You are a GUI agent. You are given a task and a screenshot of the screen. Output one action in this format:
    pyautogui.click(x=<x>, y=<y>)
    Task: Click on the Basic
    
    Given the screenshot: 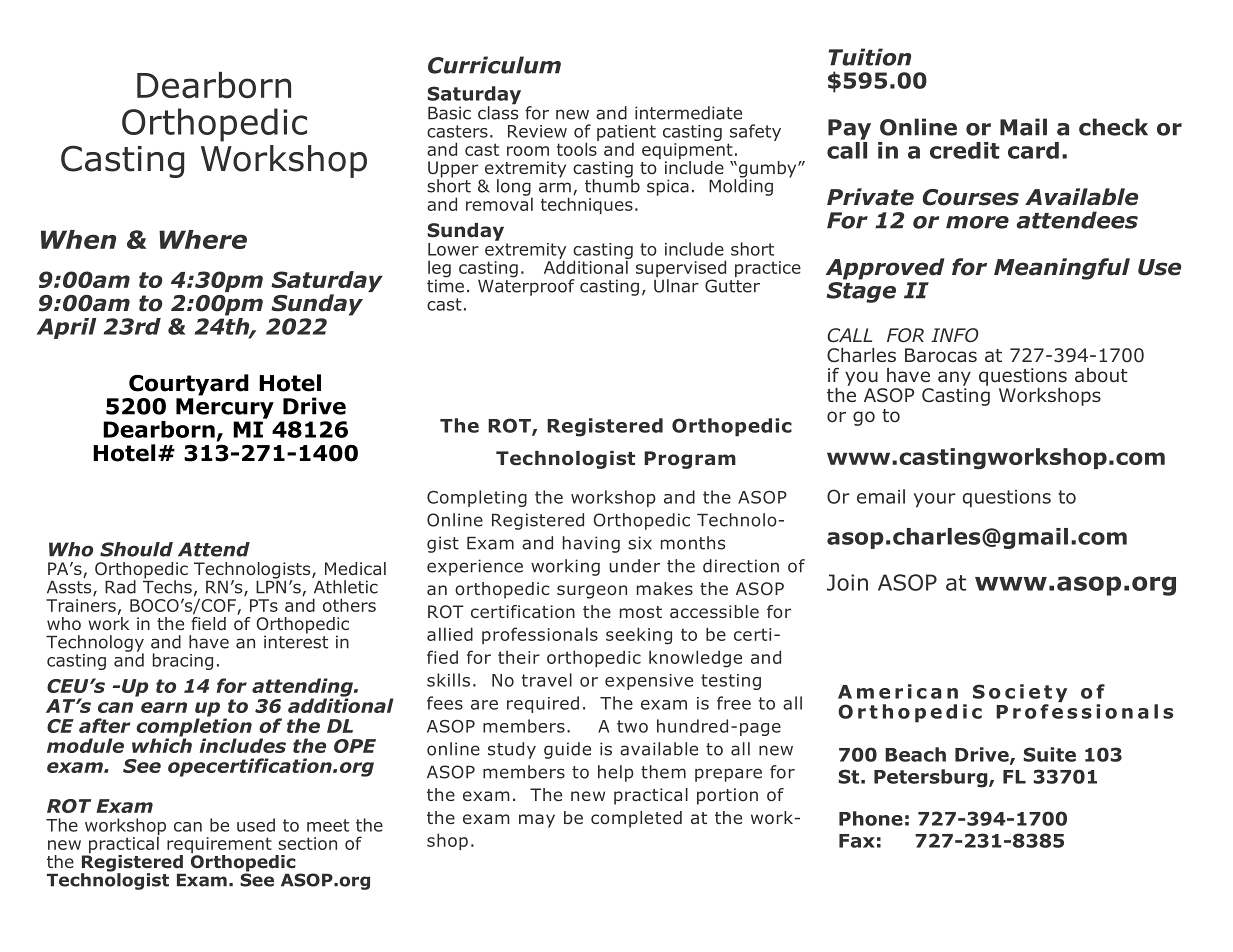 What is the action you would take?
    pyautogui.click(x=449, y=113)
